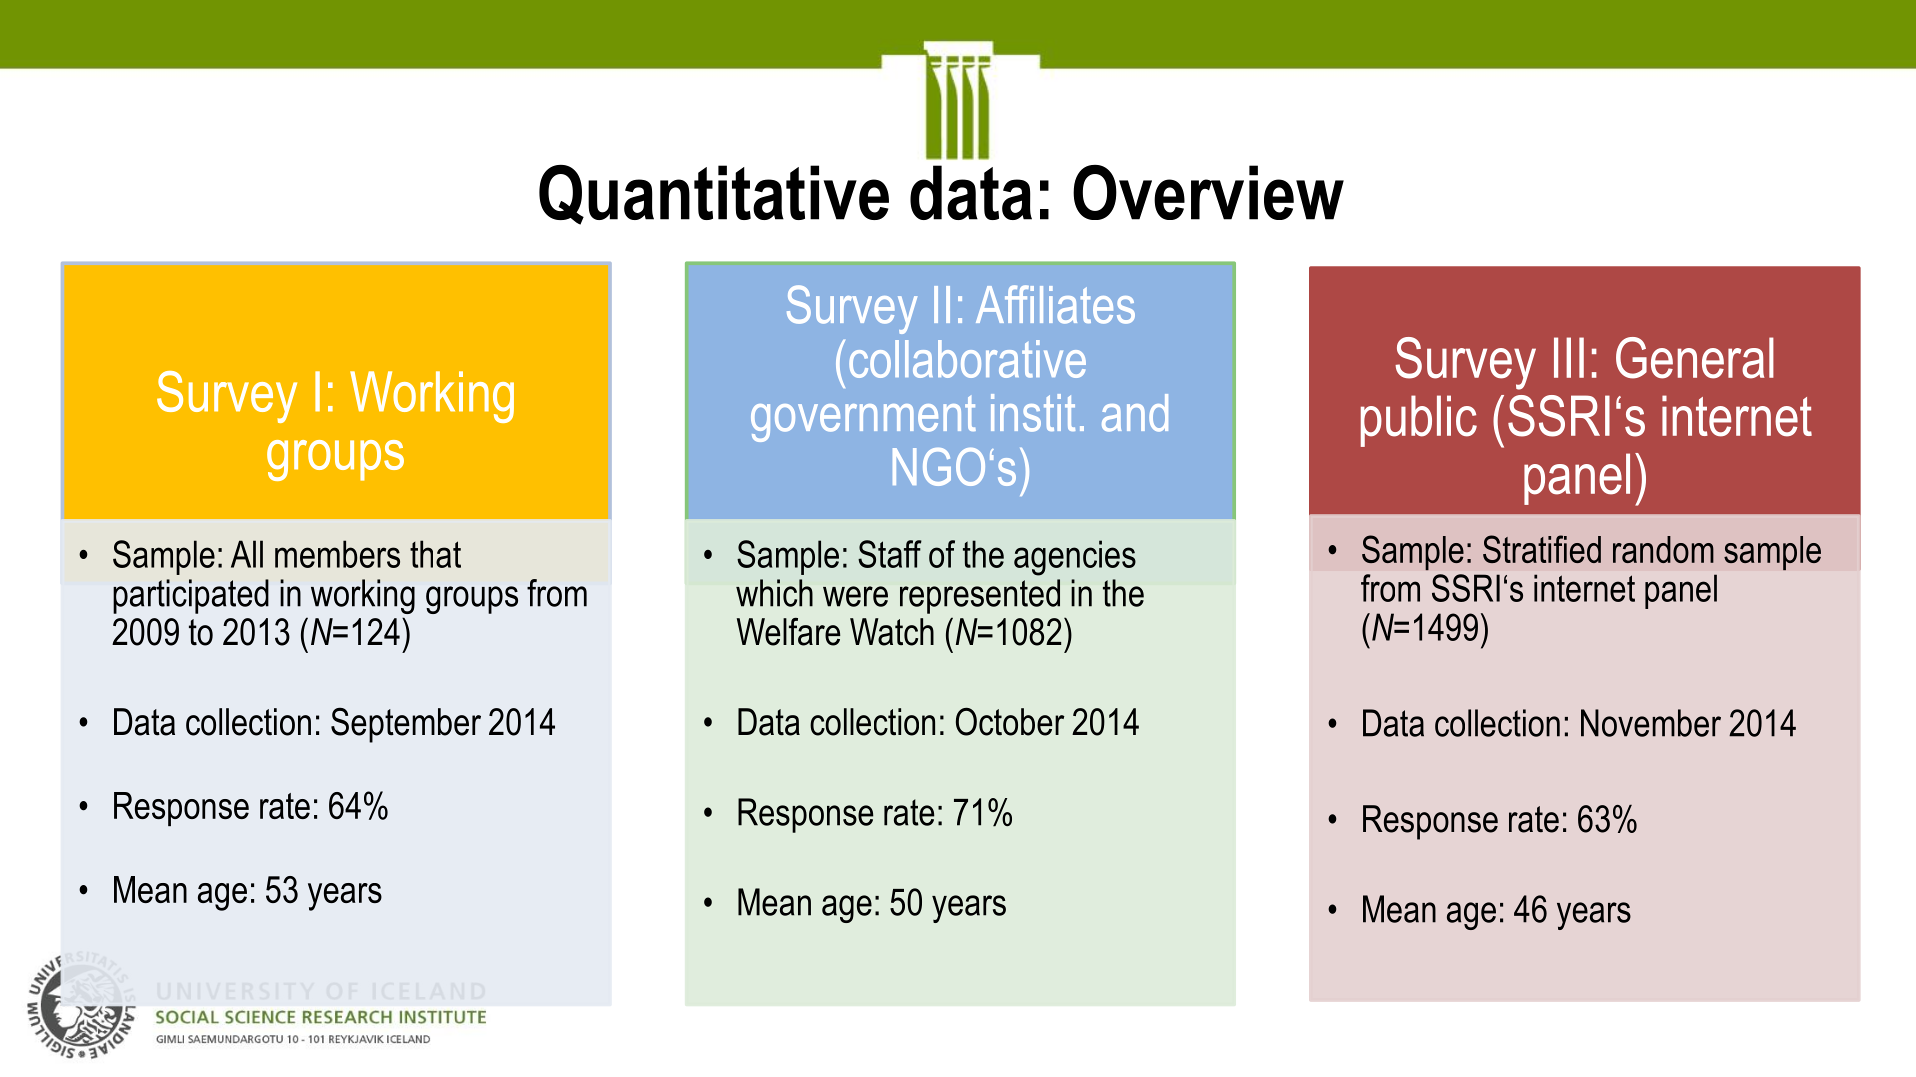 This image has height=1077, width=1916. Describe the element at coordinates (1055, 304) in the image. I see `Affiliates` at that location.
